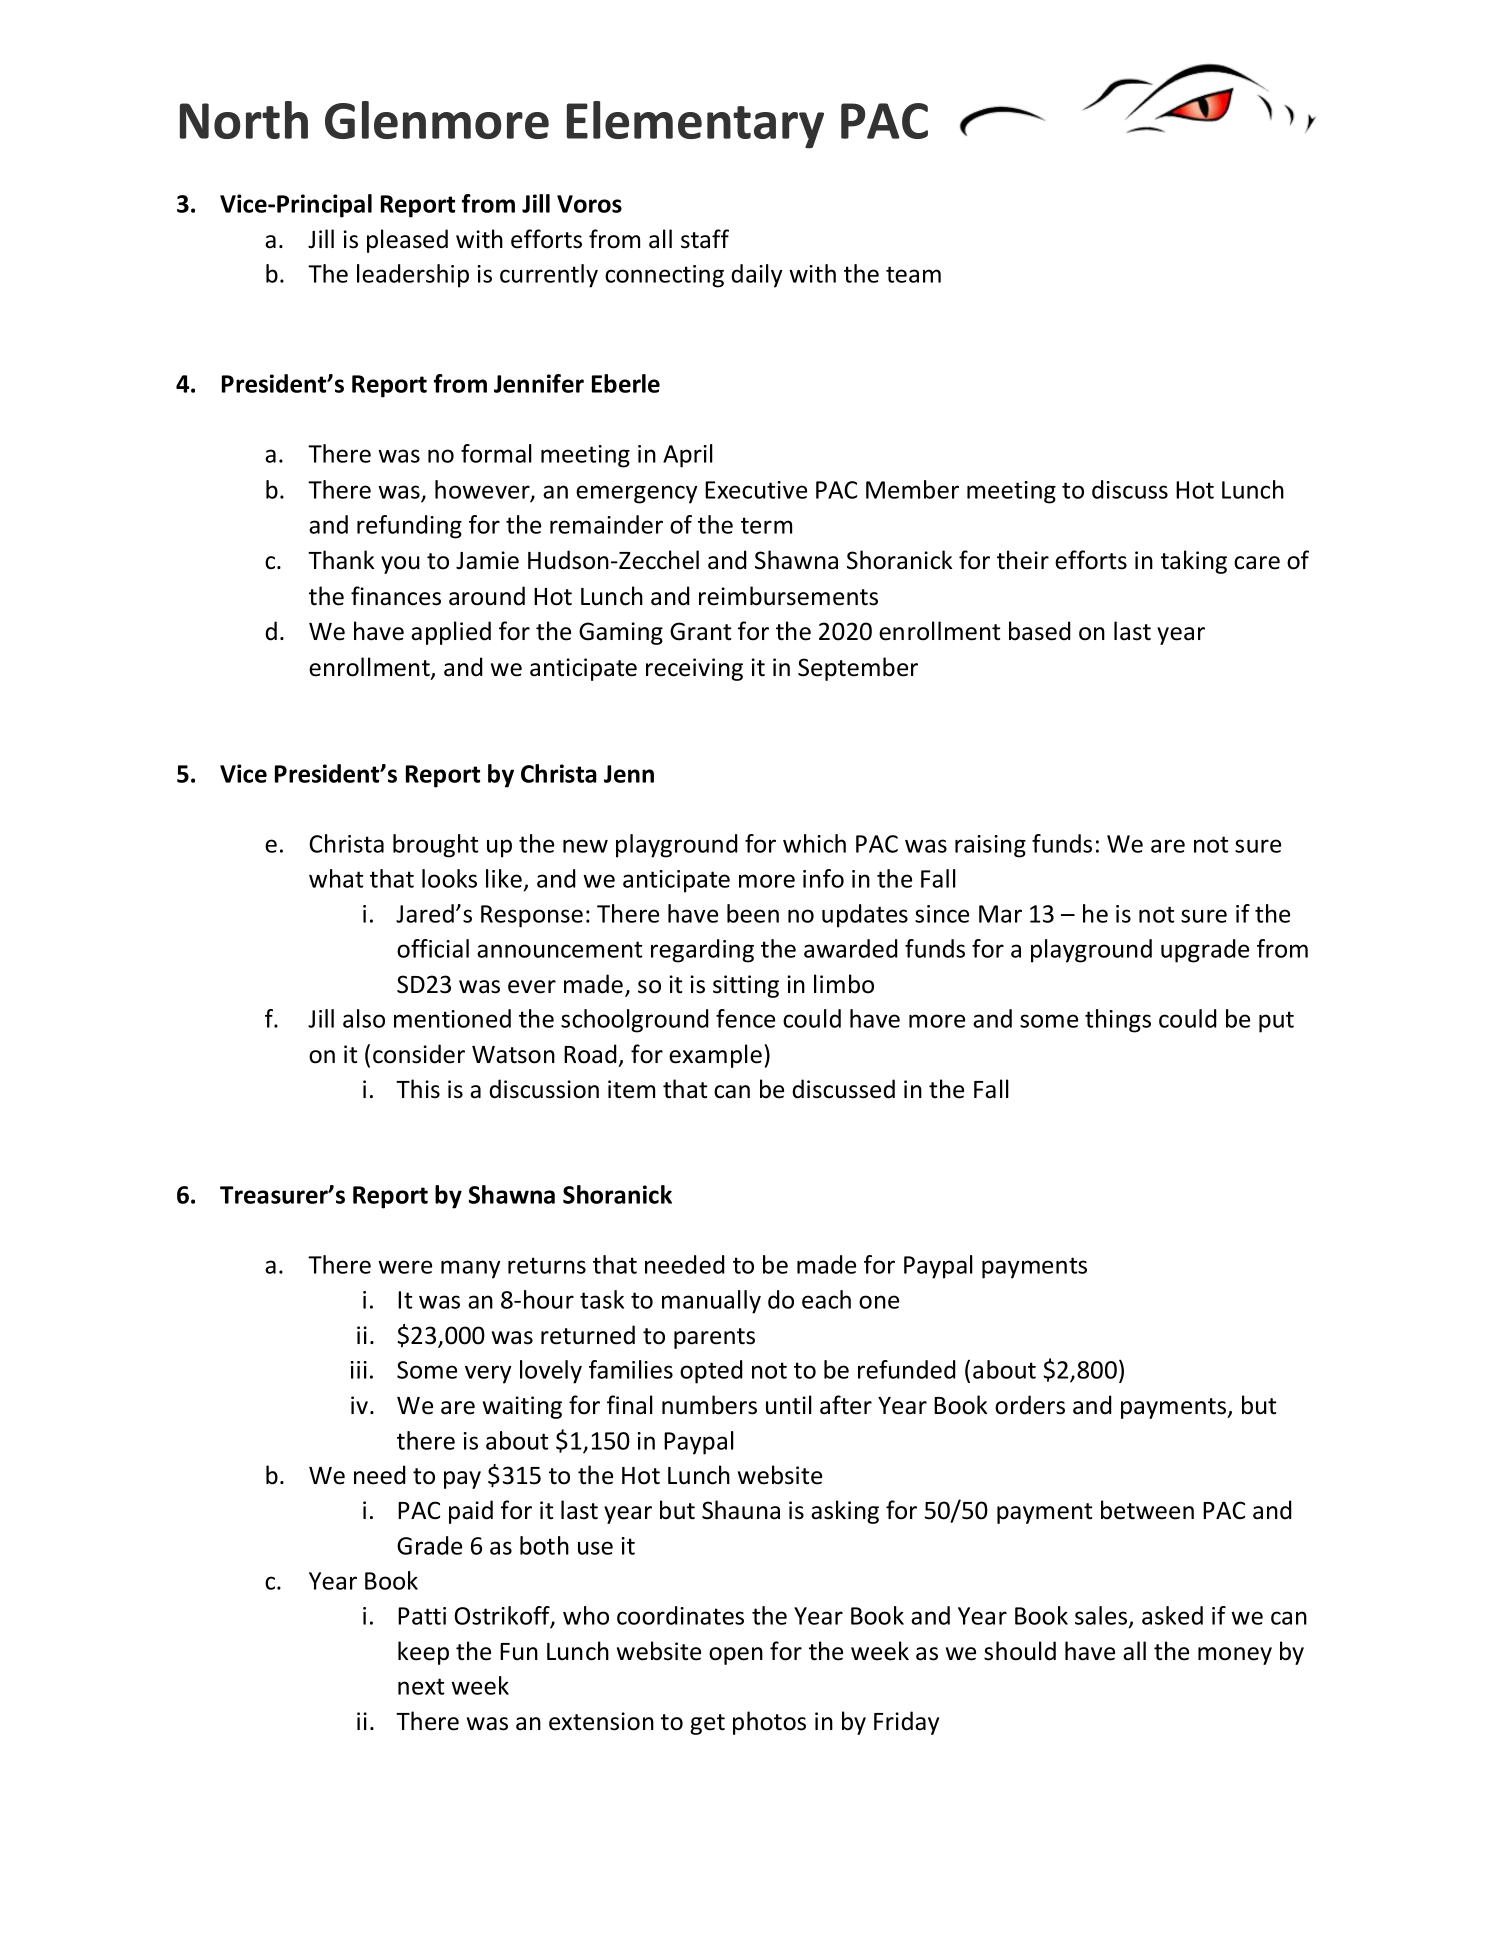 Image resolution: width=1499 pixels, height=1940 pixels. I want to click on next, so click(421, 1686).
